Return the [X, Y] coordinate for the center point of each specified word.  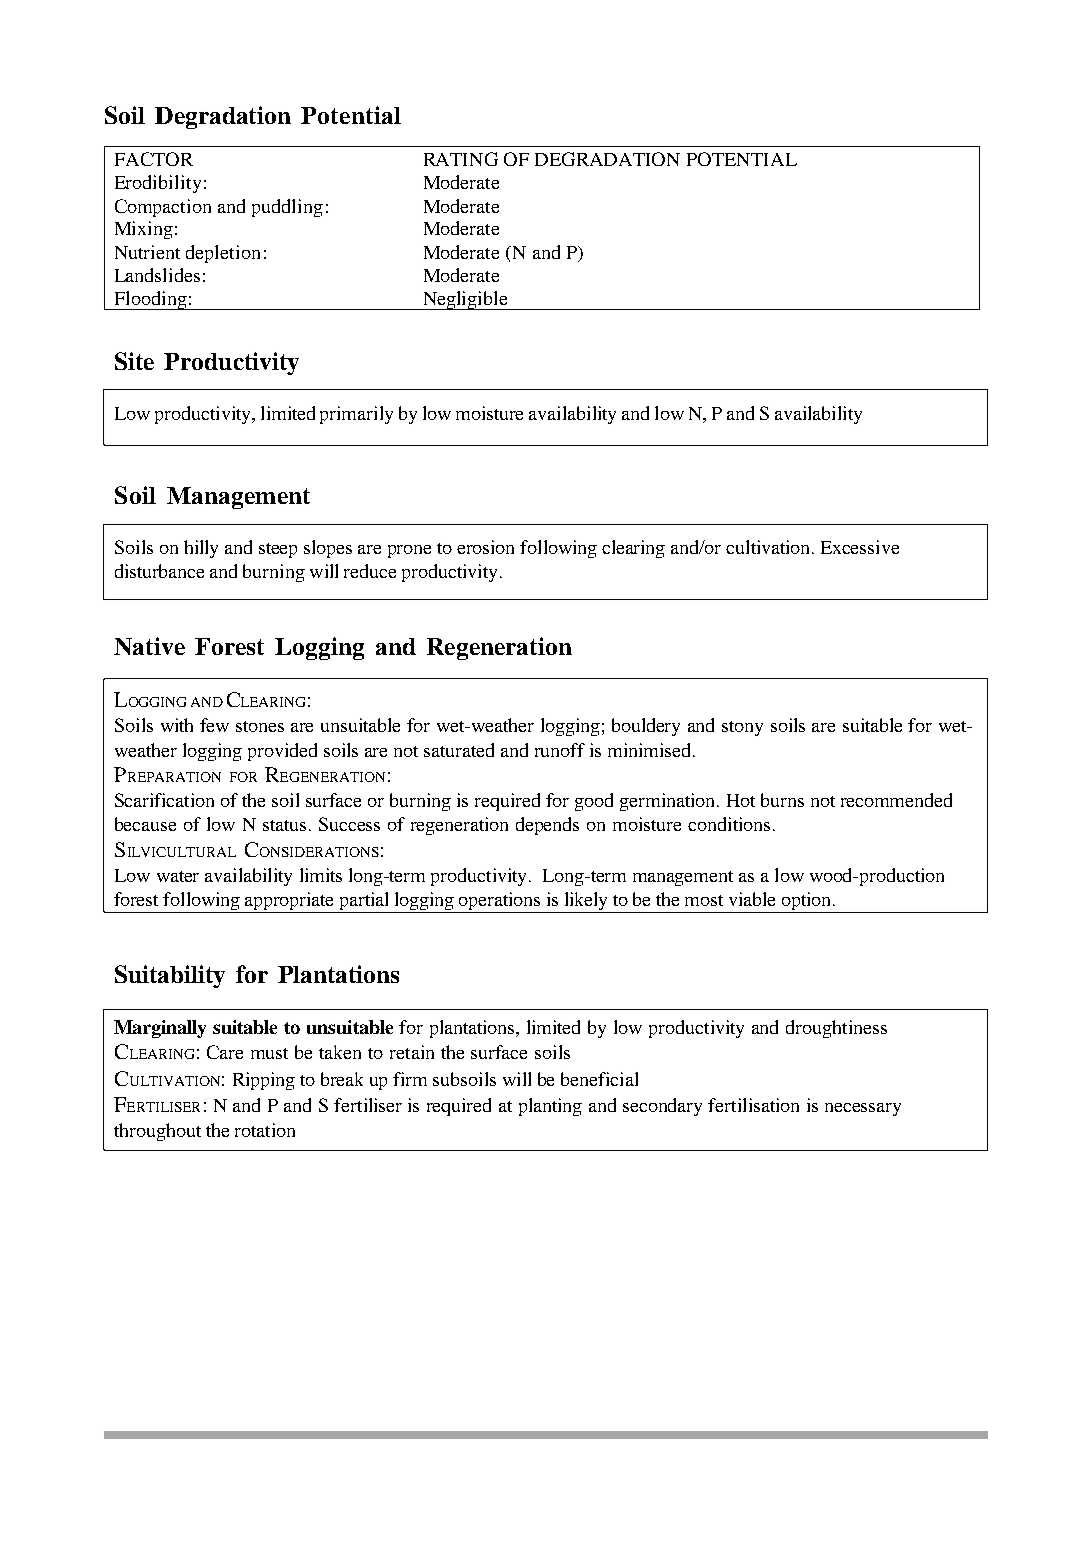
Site [134, 361]
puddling [287, 208]
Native [149, 646]
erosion [485, 547]
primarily [356, 415]
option [806, 902]
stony [742, 728]
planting [550, 1107]
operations [500, 902]
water [178, 876]
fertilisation [753, 1105]
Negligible [465, 300]
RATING [461, 159]
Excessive [860, 547]
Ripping [264, 1081]
